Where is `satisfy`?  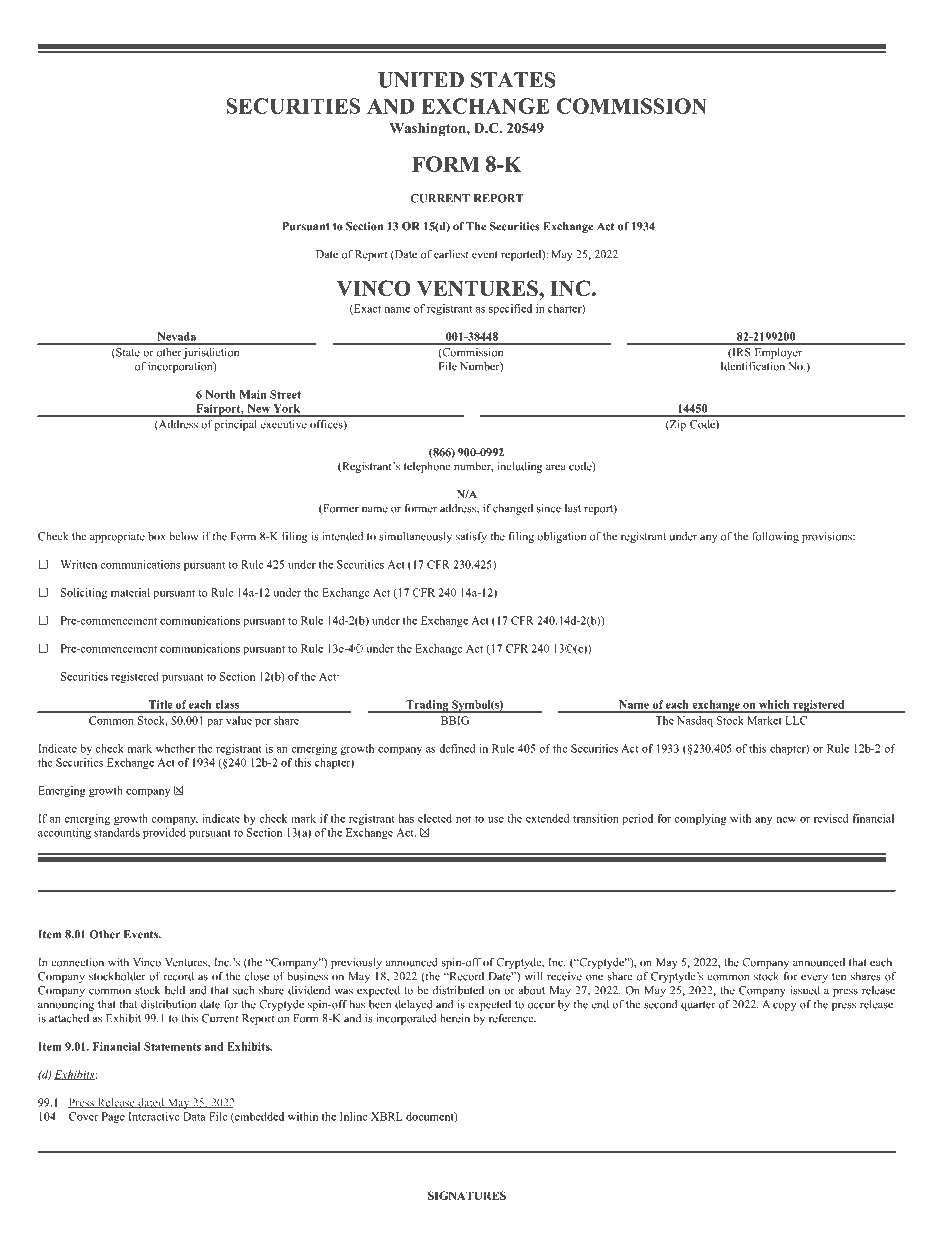
satisfy is located at coordinates (471, 537).
